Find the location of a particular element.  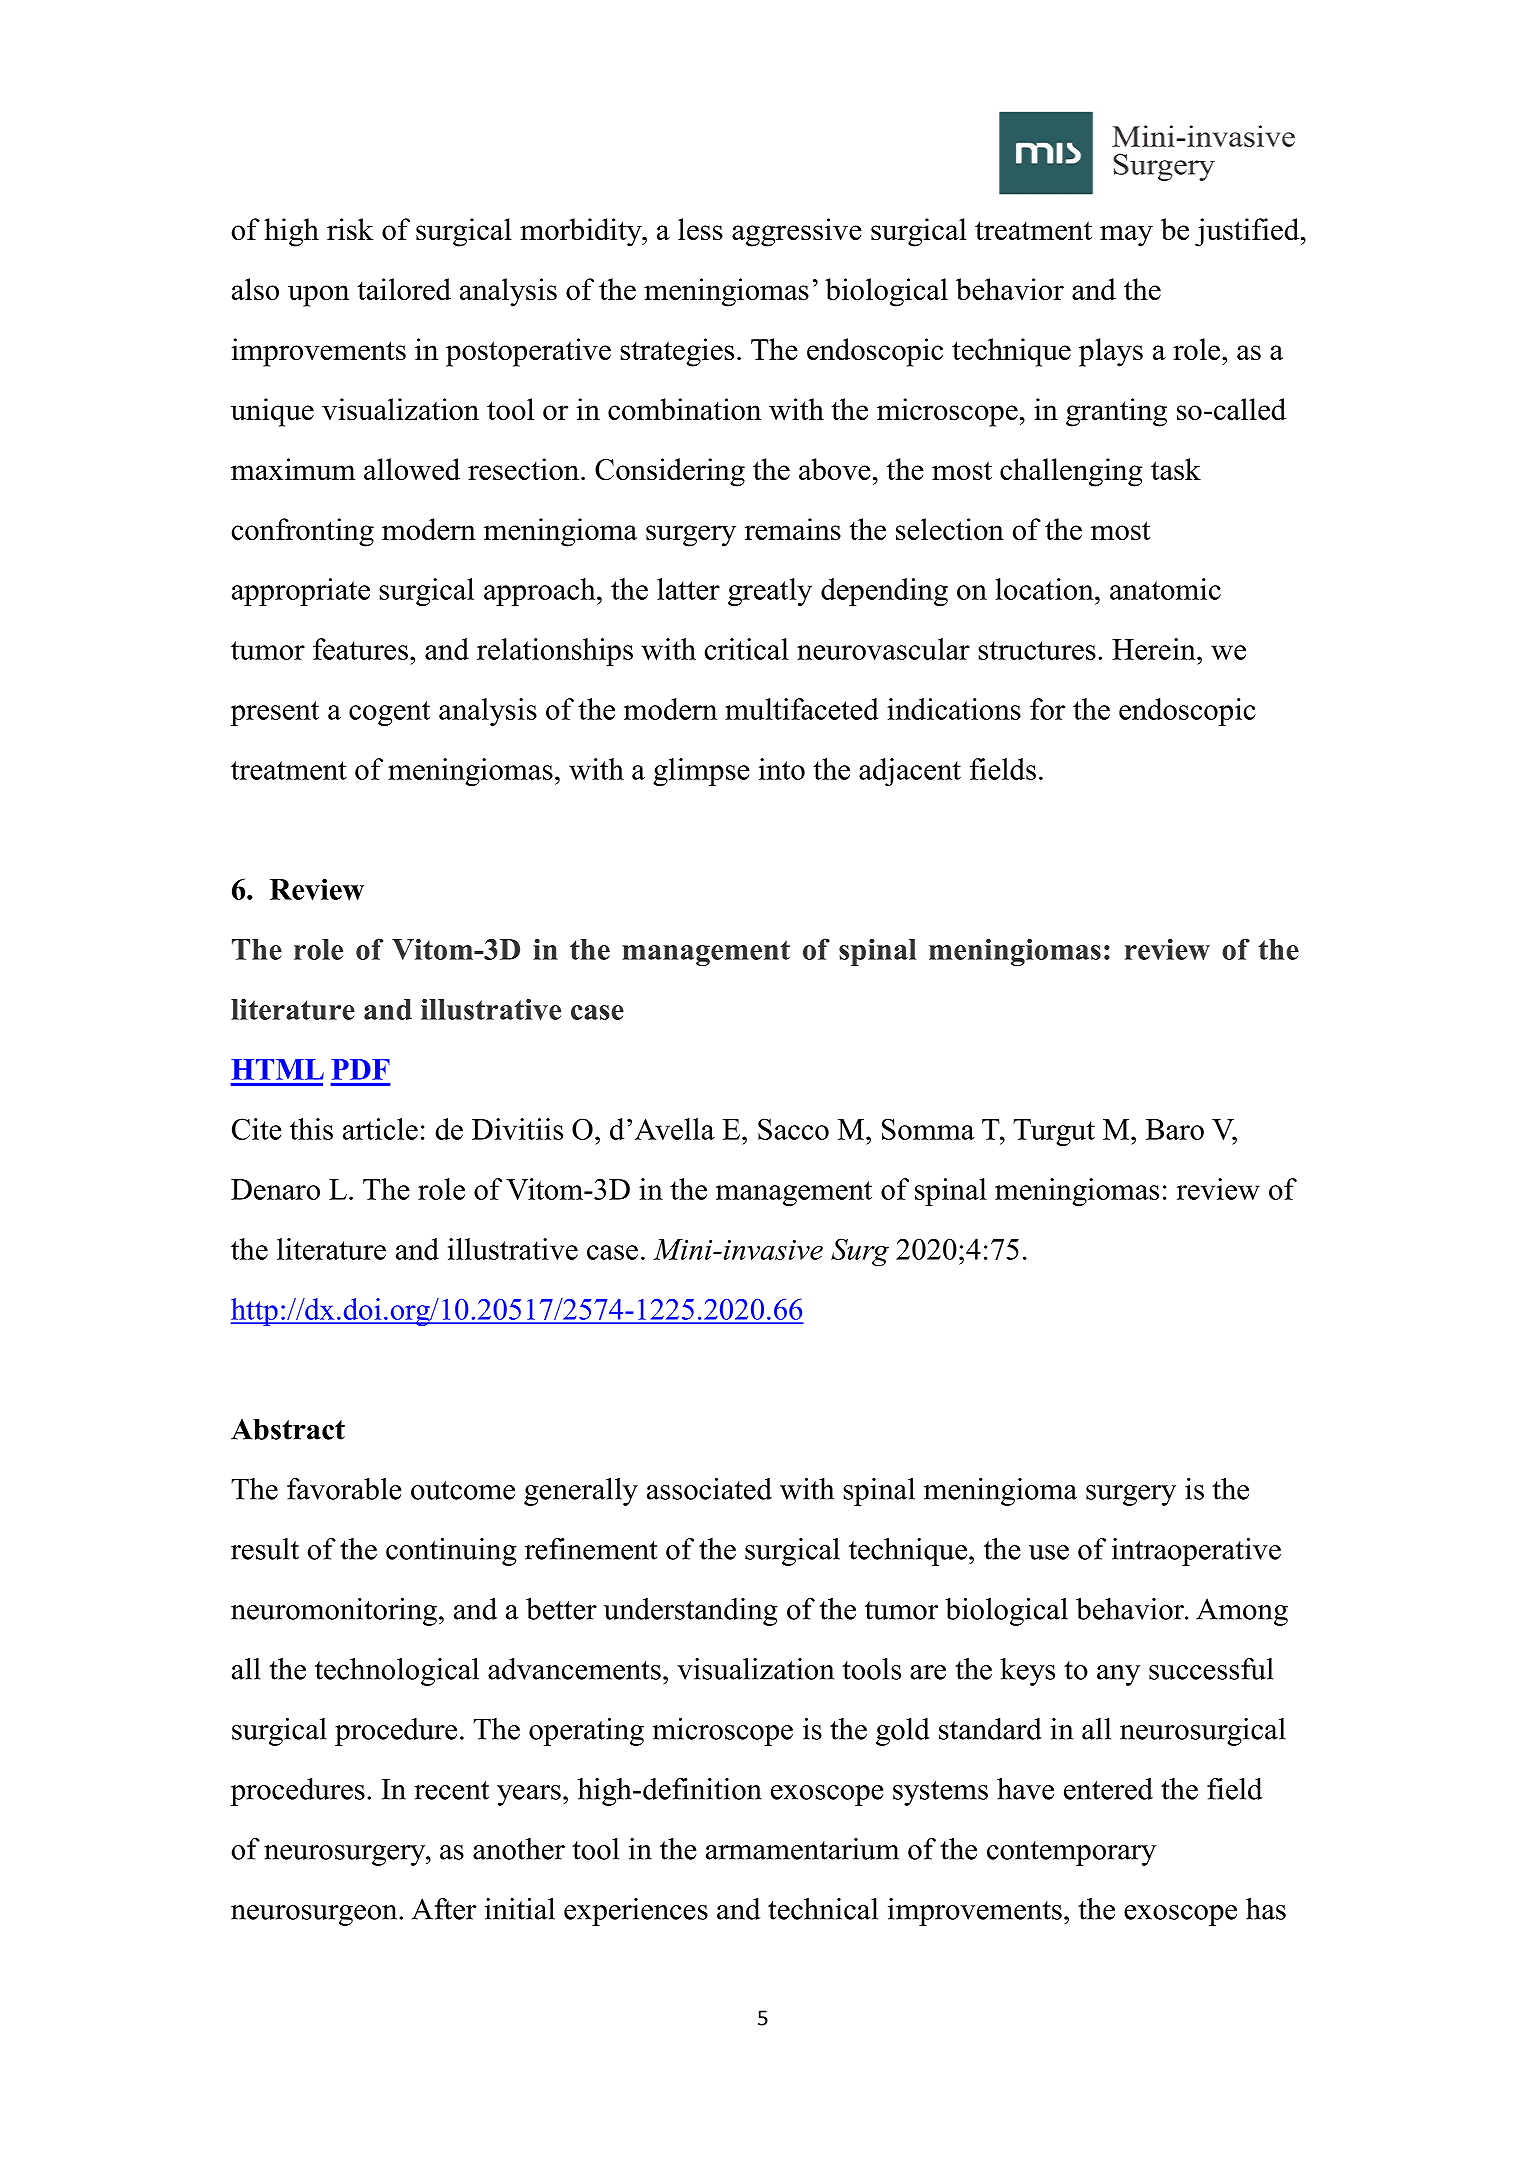

may is located at coordinates (1126, 236).
